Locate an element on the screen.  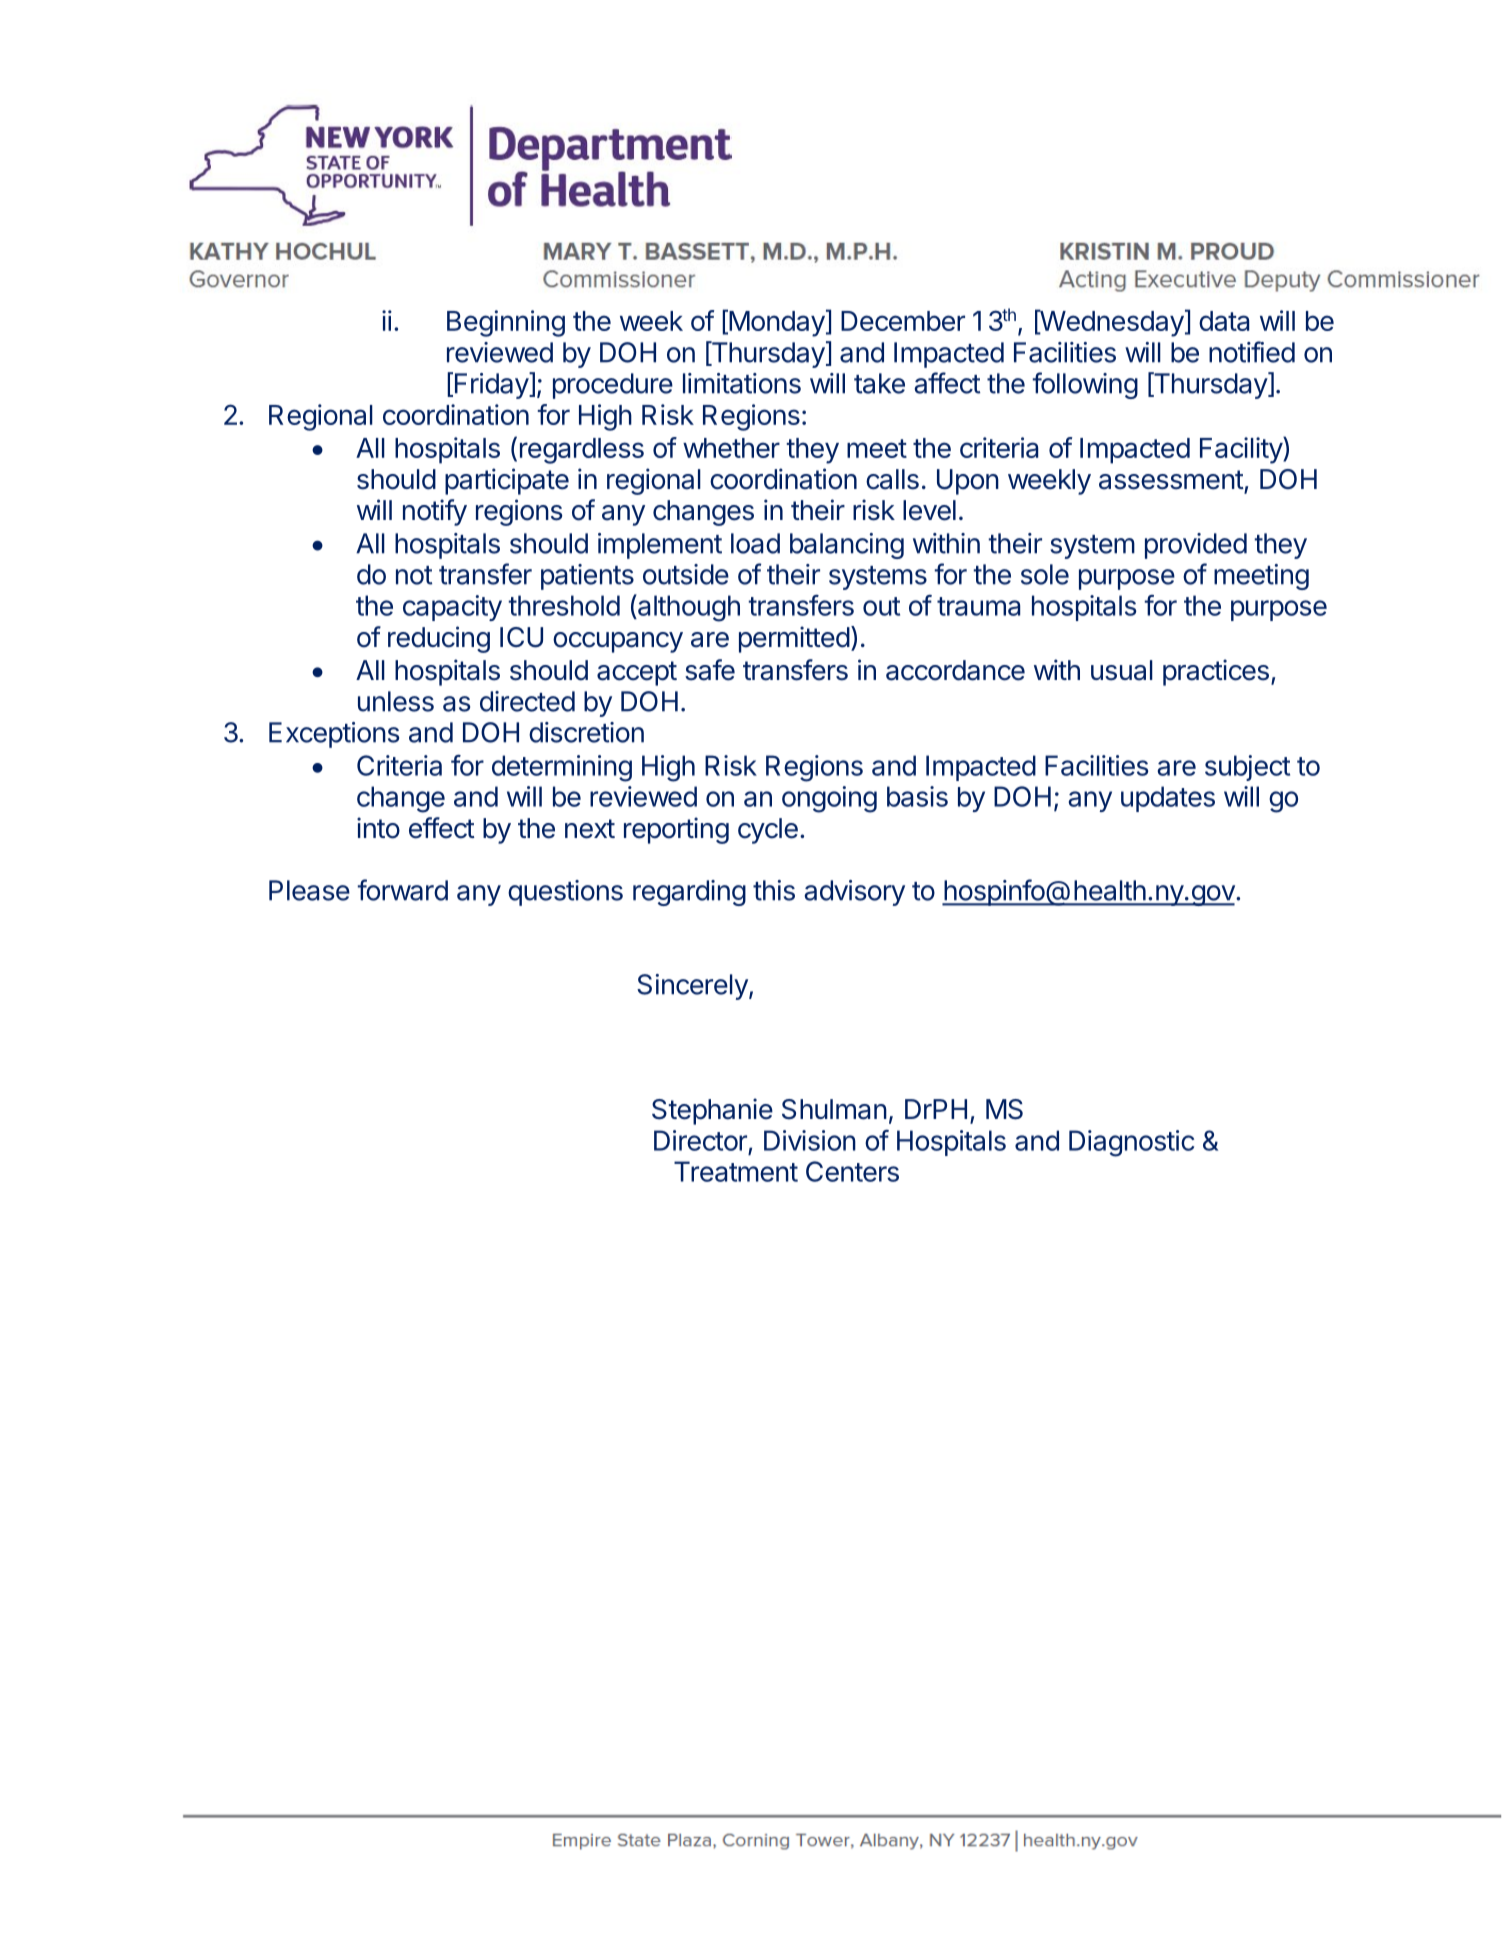
Beginning is located at coordinates (506, 323).
